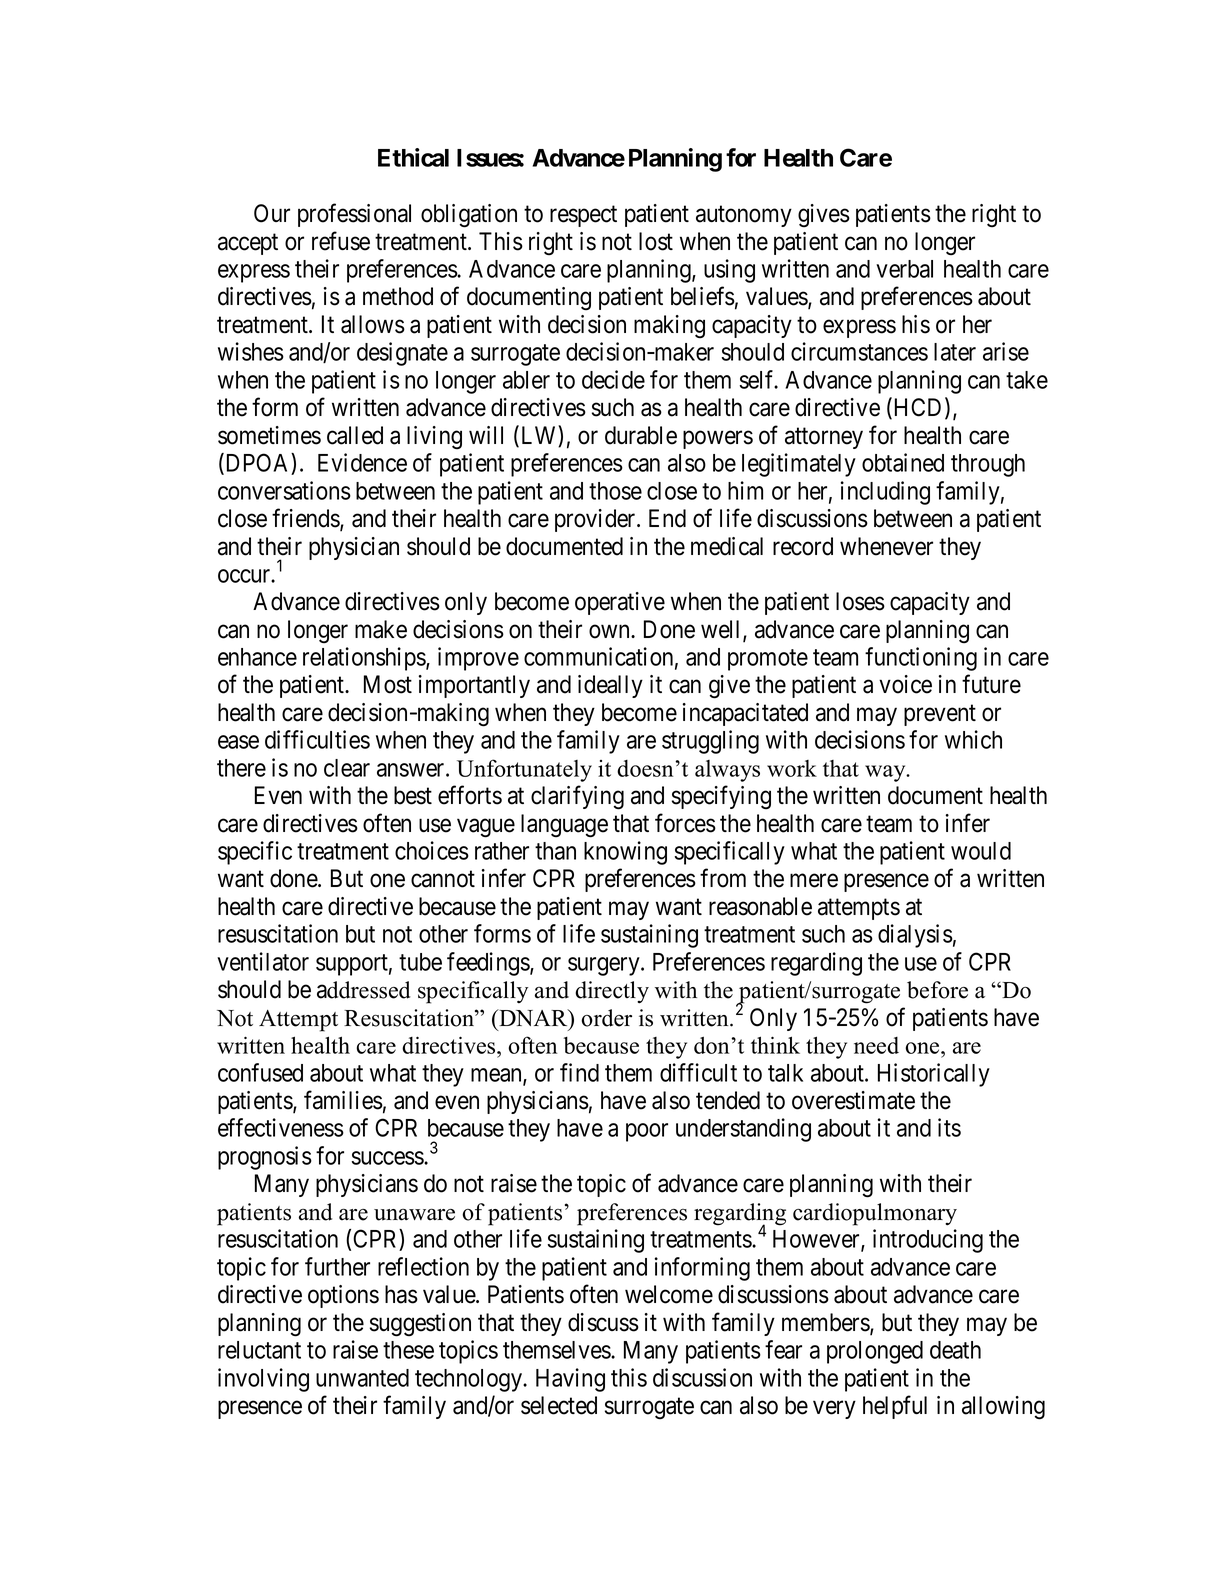 The image size is (1230, 1591). Describe the element at coordinates (620, 603) in the screenshot. I see `operative` at that location.
